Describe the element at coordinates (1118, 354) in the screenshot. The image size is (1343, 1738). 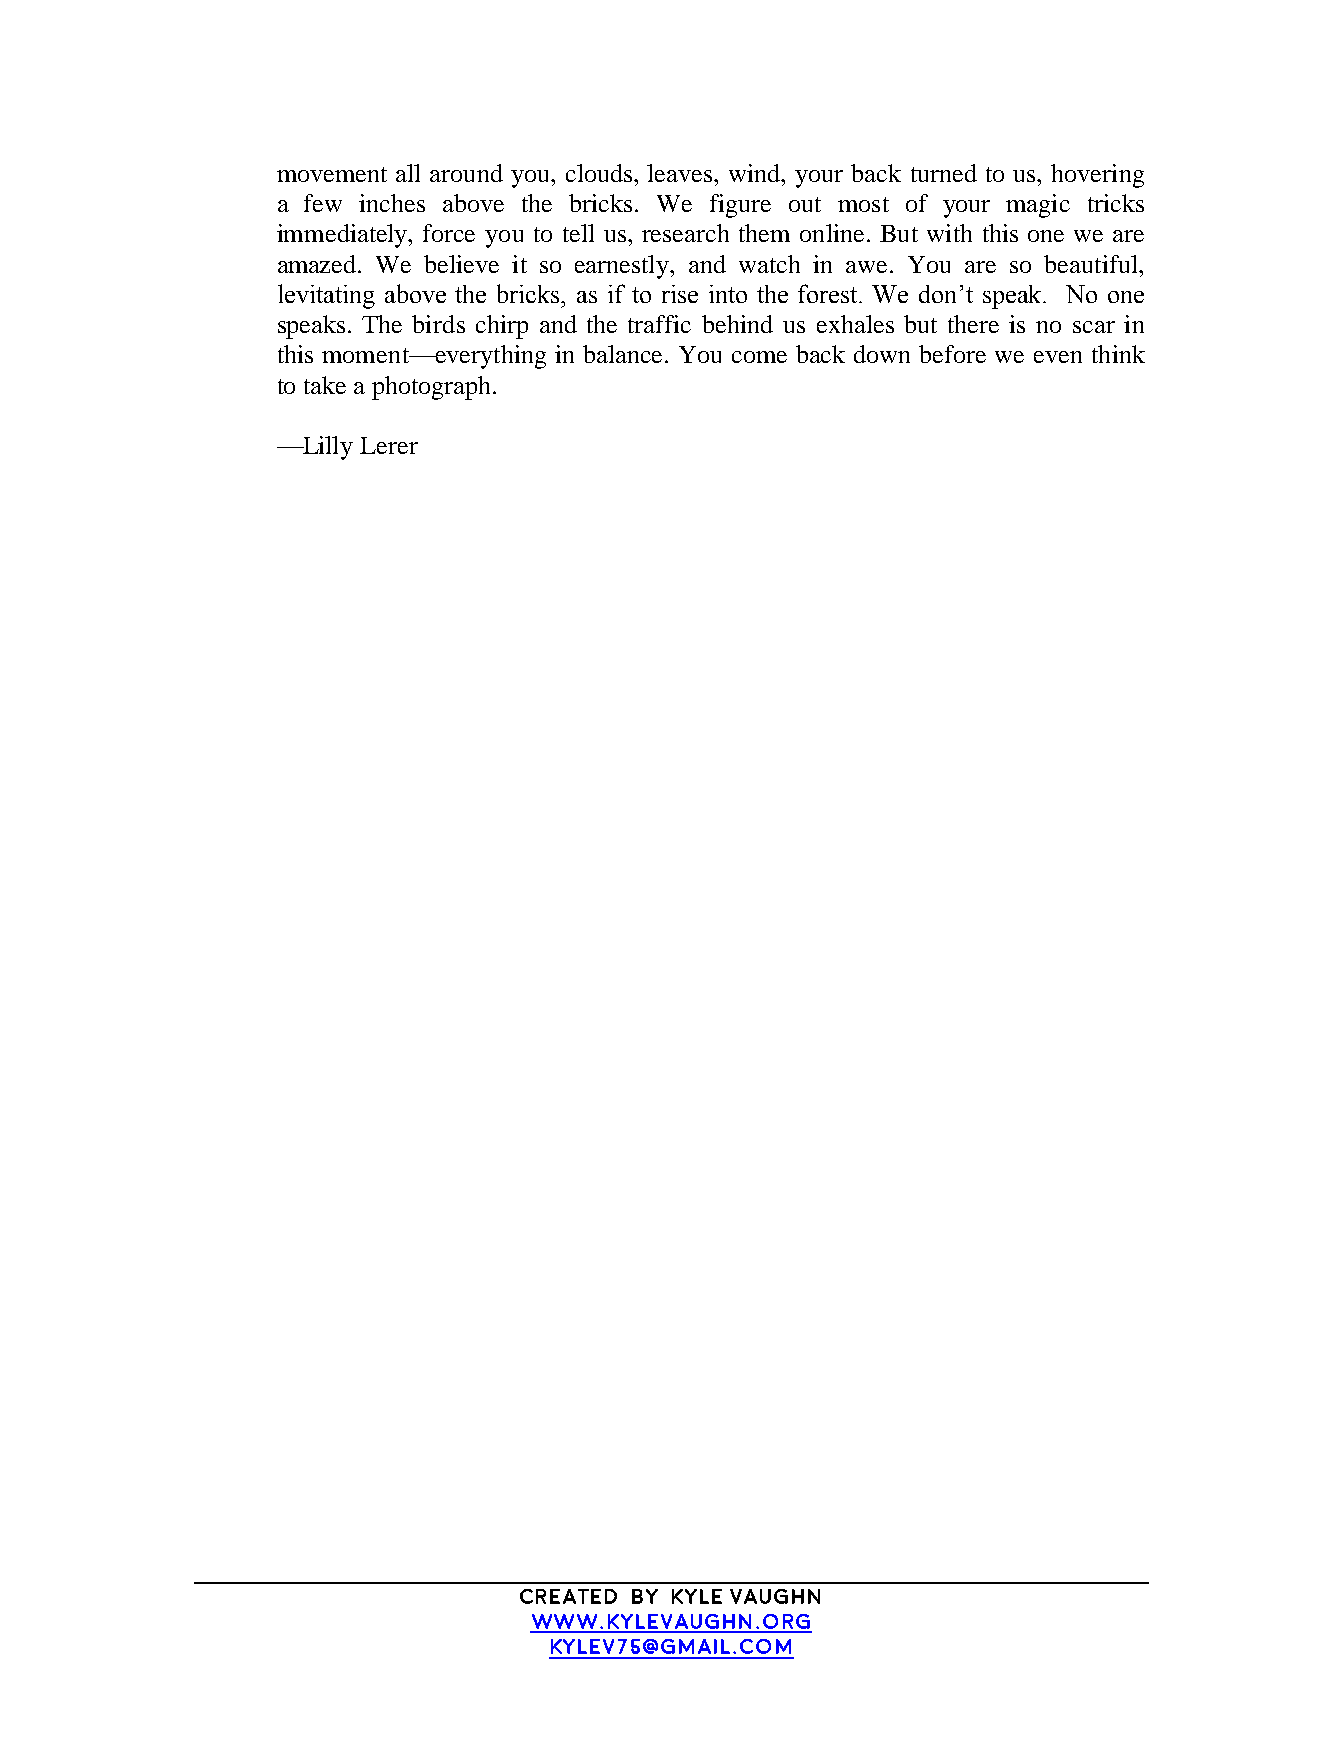
I see `think` at that location.
